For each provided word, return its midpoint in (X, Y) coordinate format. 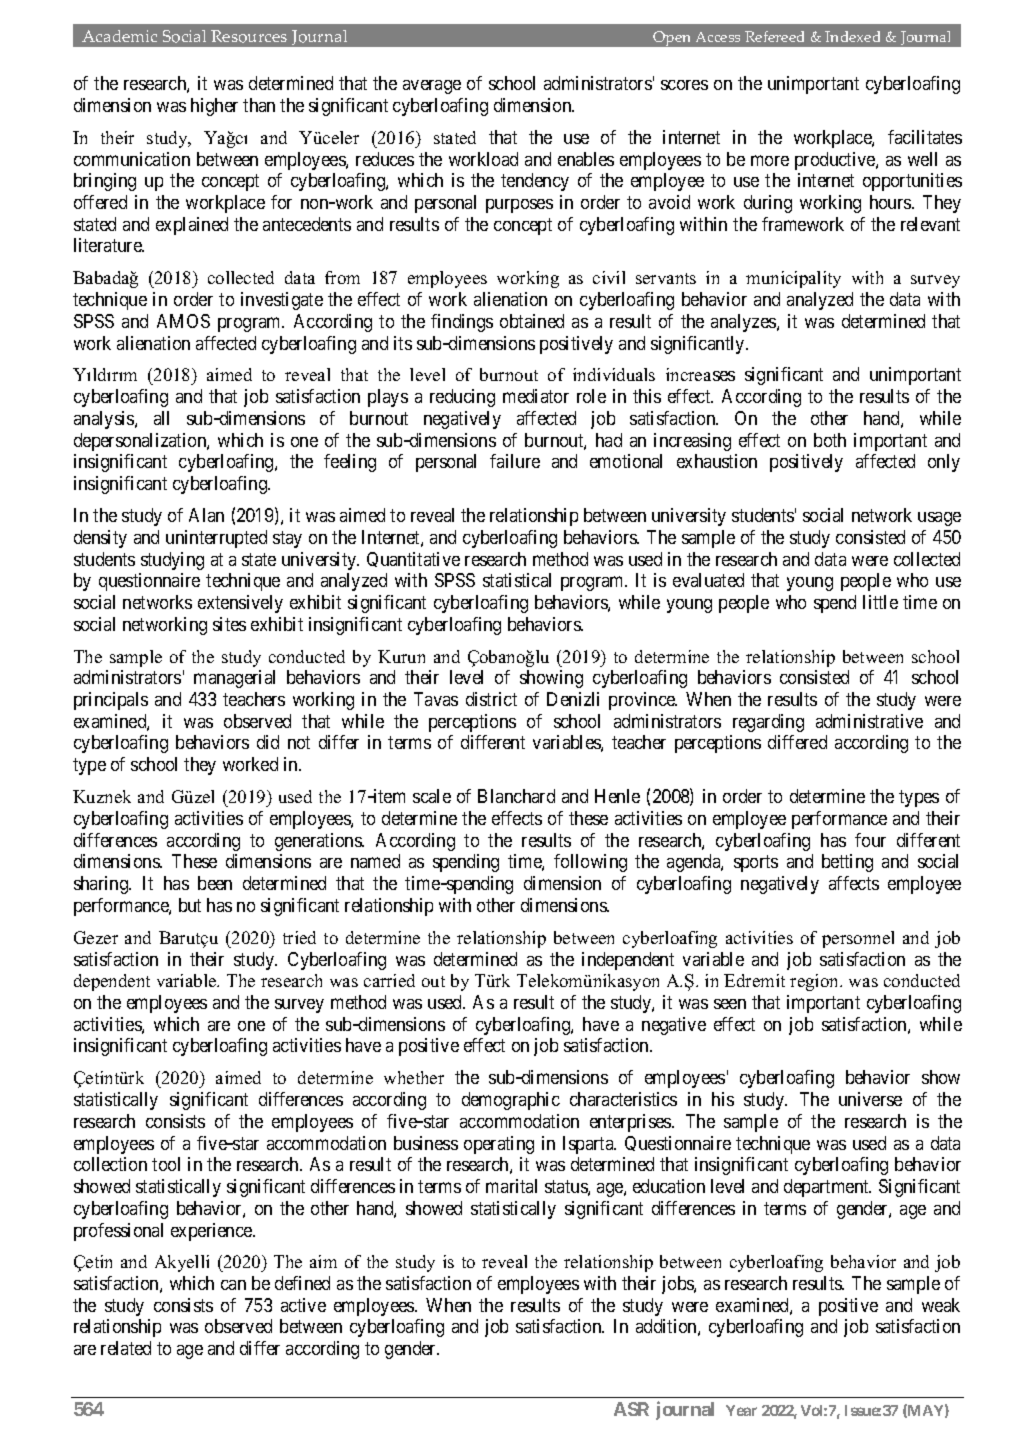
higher (214, 107)
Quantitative (413, 559)
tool (166, 1164)
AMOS (183, 321)
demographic (511, 1101)
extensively (240, 604)
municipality (793, 279)
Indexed (852, 36)
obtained (532, 321)
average (432, 87)
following (590, 863)
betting (847, 863)
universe (870, 1099)
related (126, 1348)
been (215, 883)
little (880, 602)
